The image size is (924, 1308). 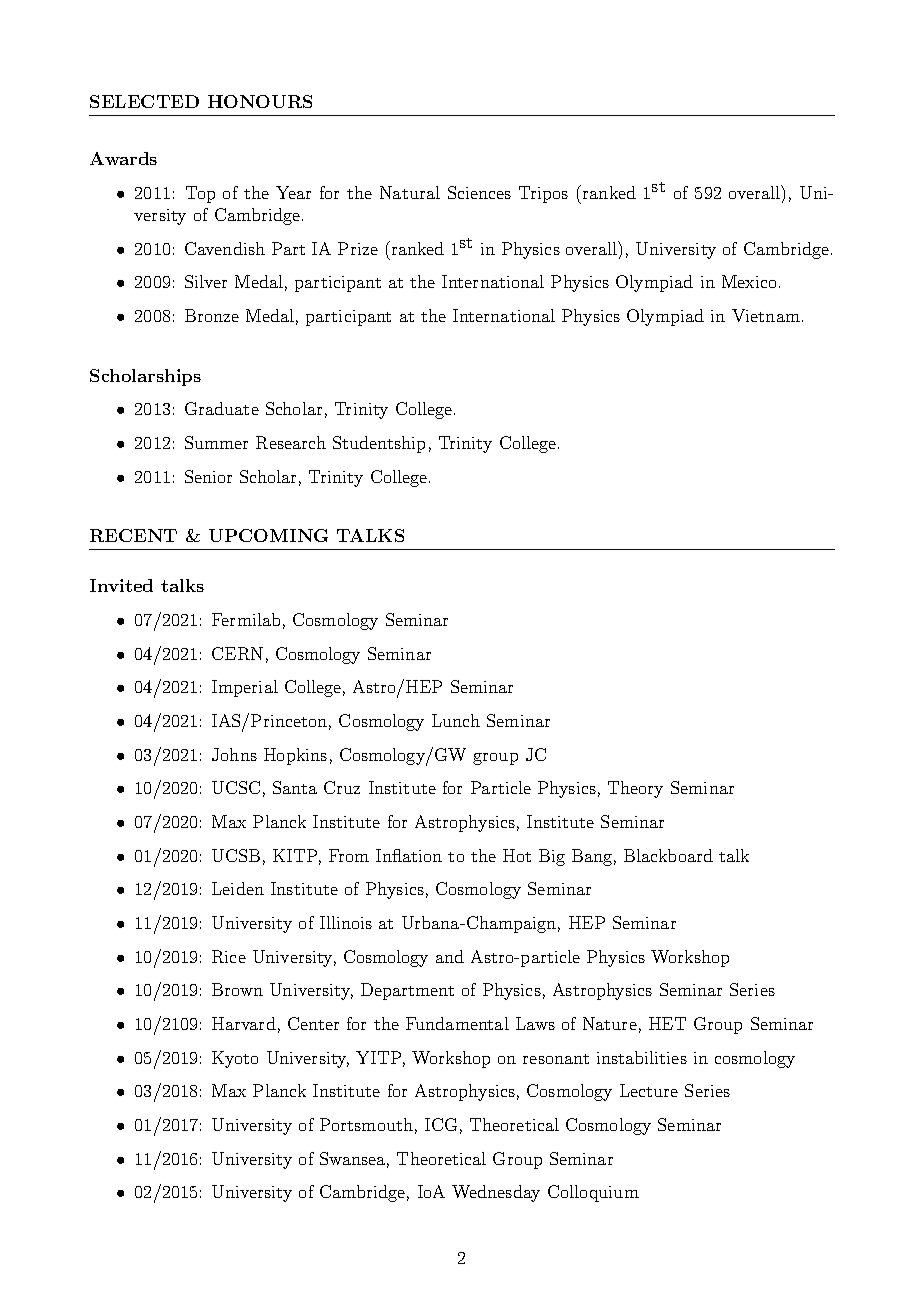 I want to click on Kyoto, so click(x=235, y=1059).
